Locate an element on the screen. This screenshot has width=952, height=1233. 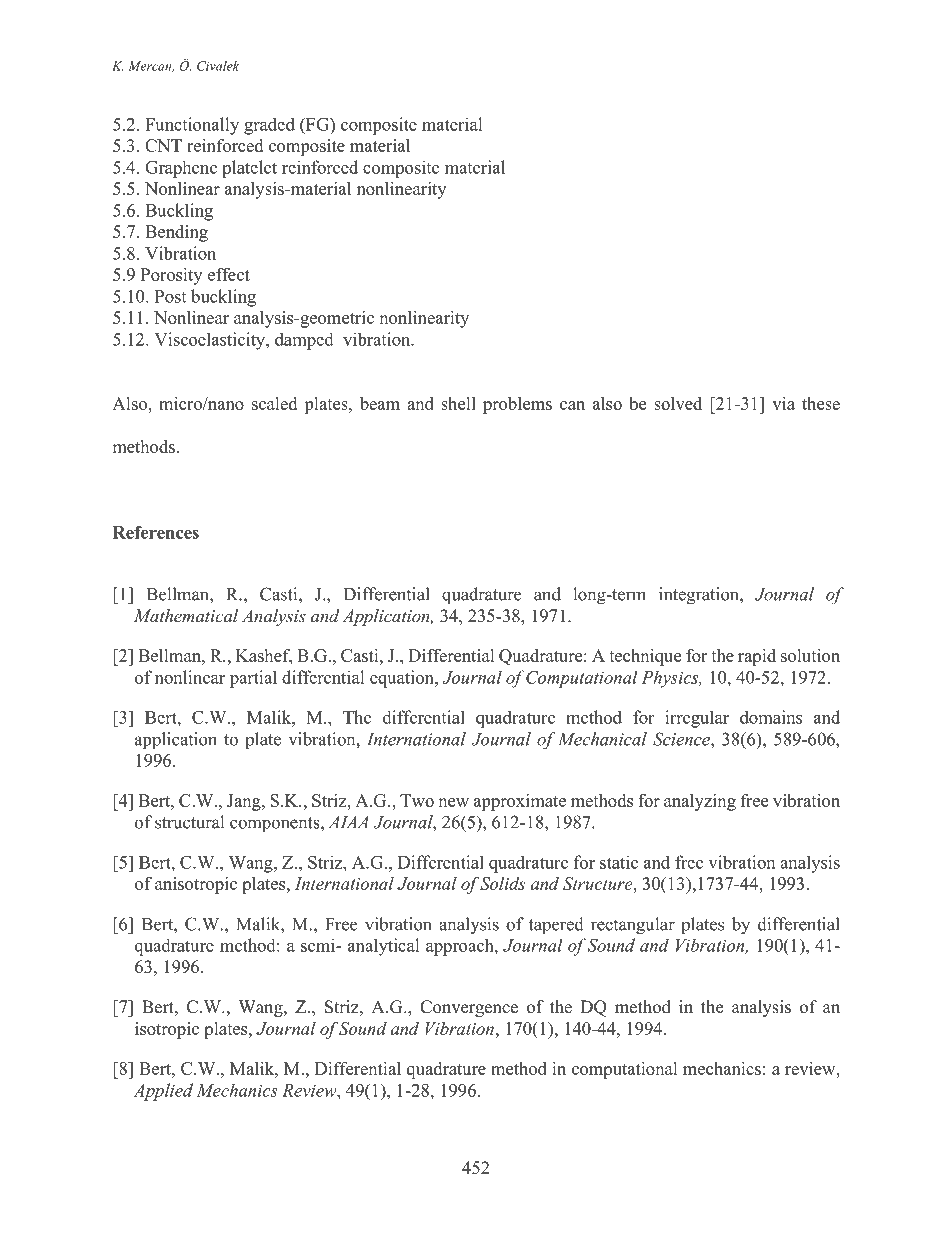
approximate is located at coordinates (520, 802).
